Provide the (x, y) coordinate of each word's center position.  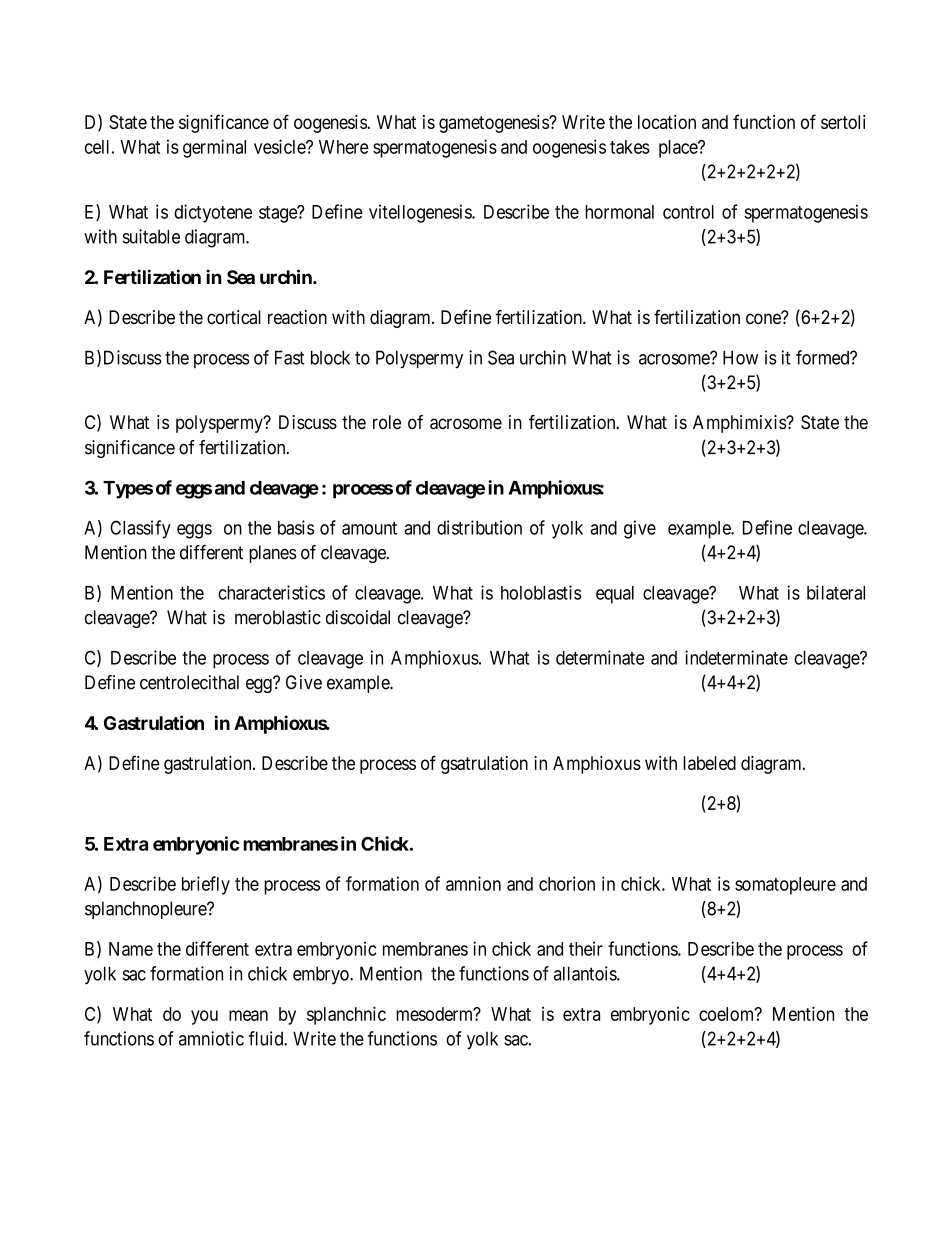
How (740, 357)
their (586, 948)
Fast (289, 357)
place (679, 149)
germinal (214, 148)
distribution (479, 527)
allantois (586, 973)
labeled (709, 763)
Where (344, 147)
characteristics (271, 592)
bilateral (836, 592)
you (204, 1017)
